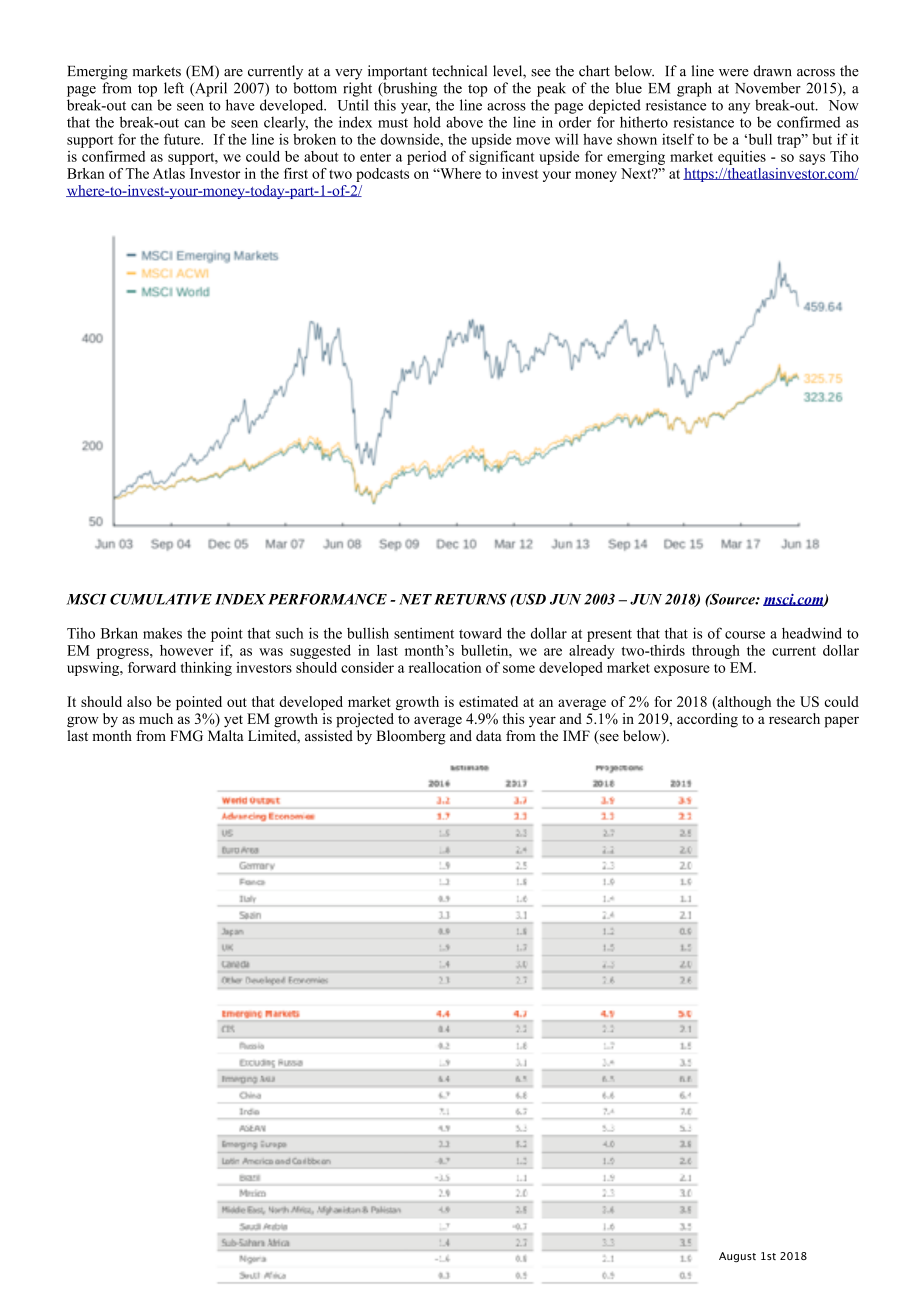 The height and width of the document is (1308, 924). What do you see at coordinates (233, 721) in the document?
I see `yet` at bounding box center [233, 721].
